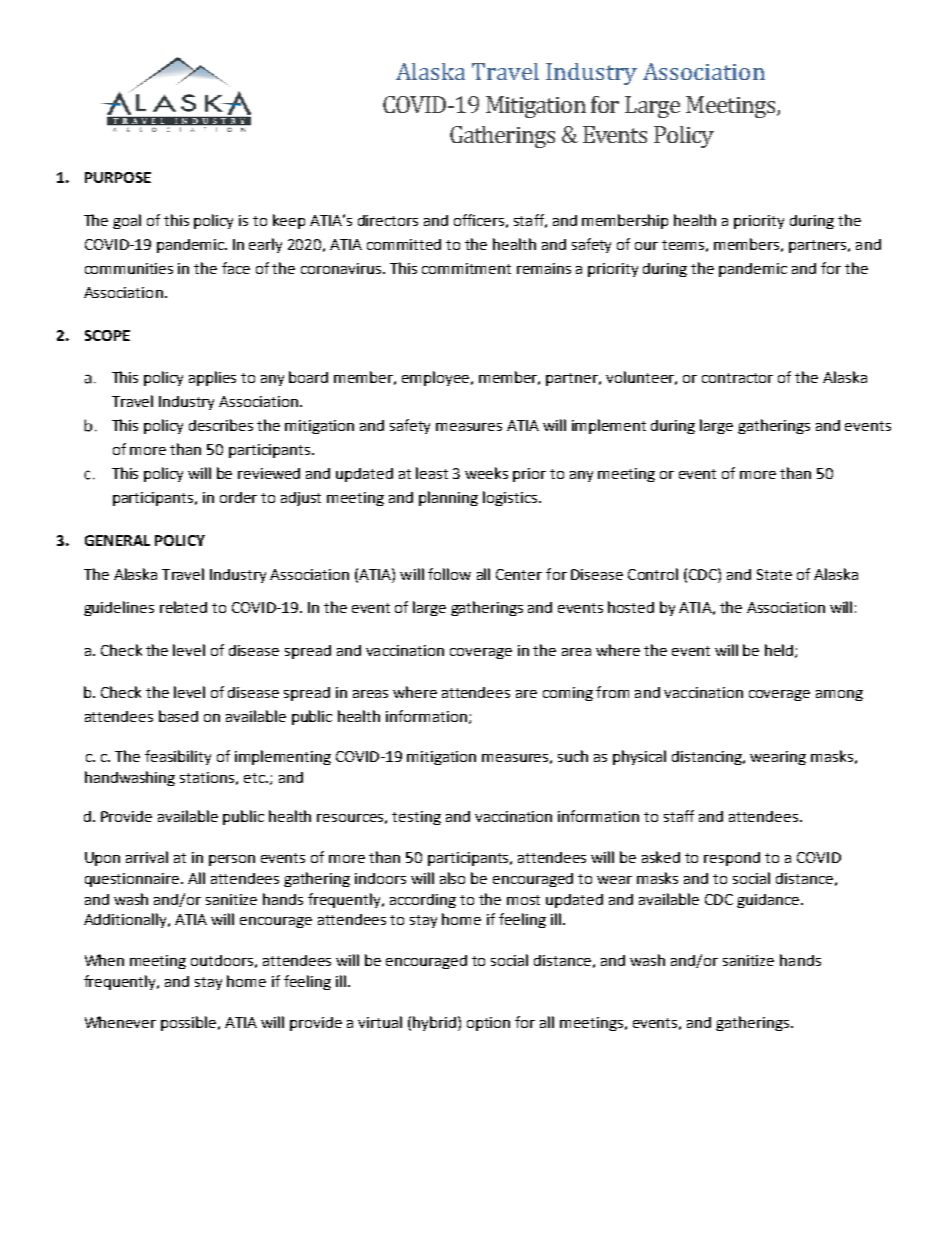 The width and height of the screenshot is (952, 1233). Describe the element at coordinates (388, 220) in the screenshot. I see `directors` at that location.
